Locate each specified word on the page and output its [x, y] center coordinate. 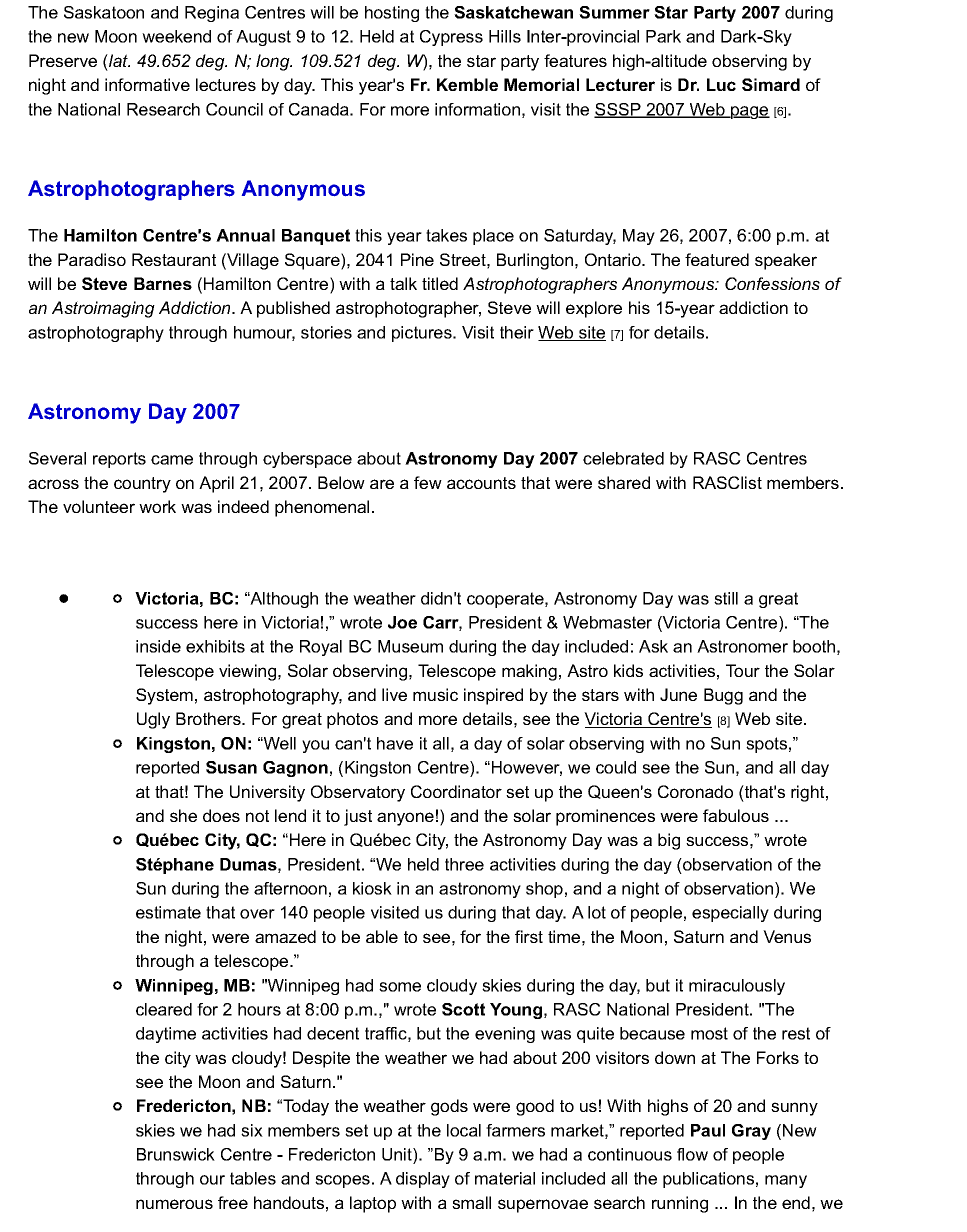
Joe [402, 622]
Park [663, 36]
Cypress [451, 38]
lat [118, 60]
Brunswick [176, 1154]
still [726, 598]
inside [158, 646]
